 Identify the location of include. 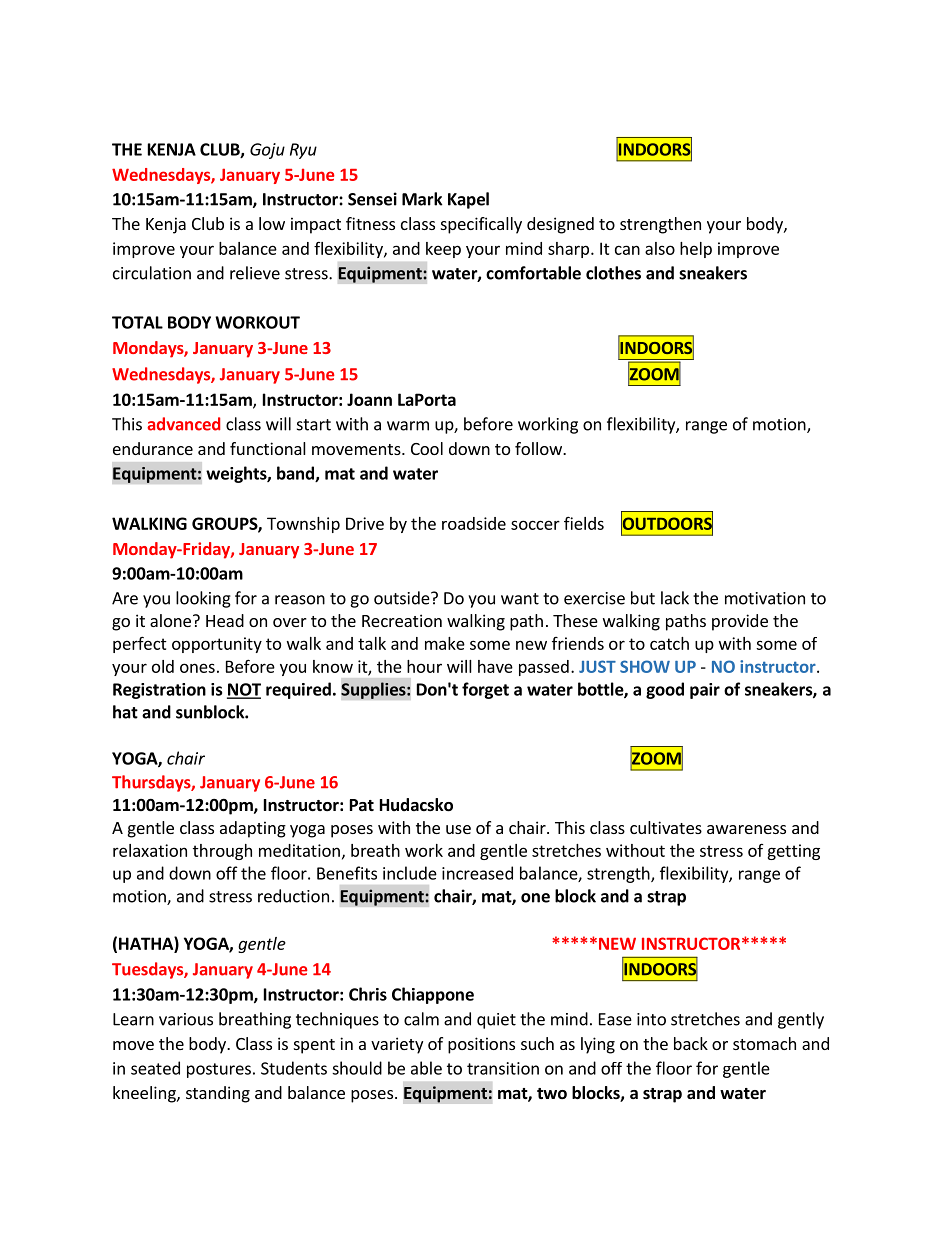
(410, 873).
